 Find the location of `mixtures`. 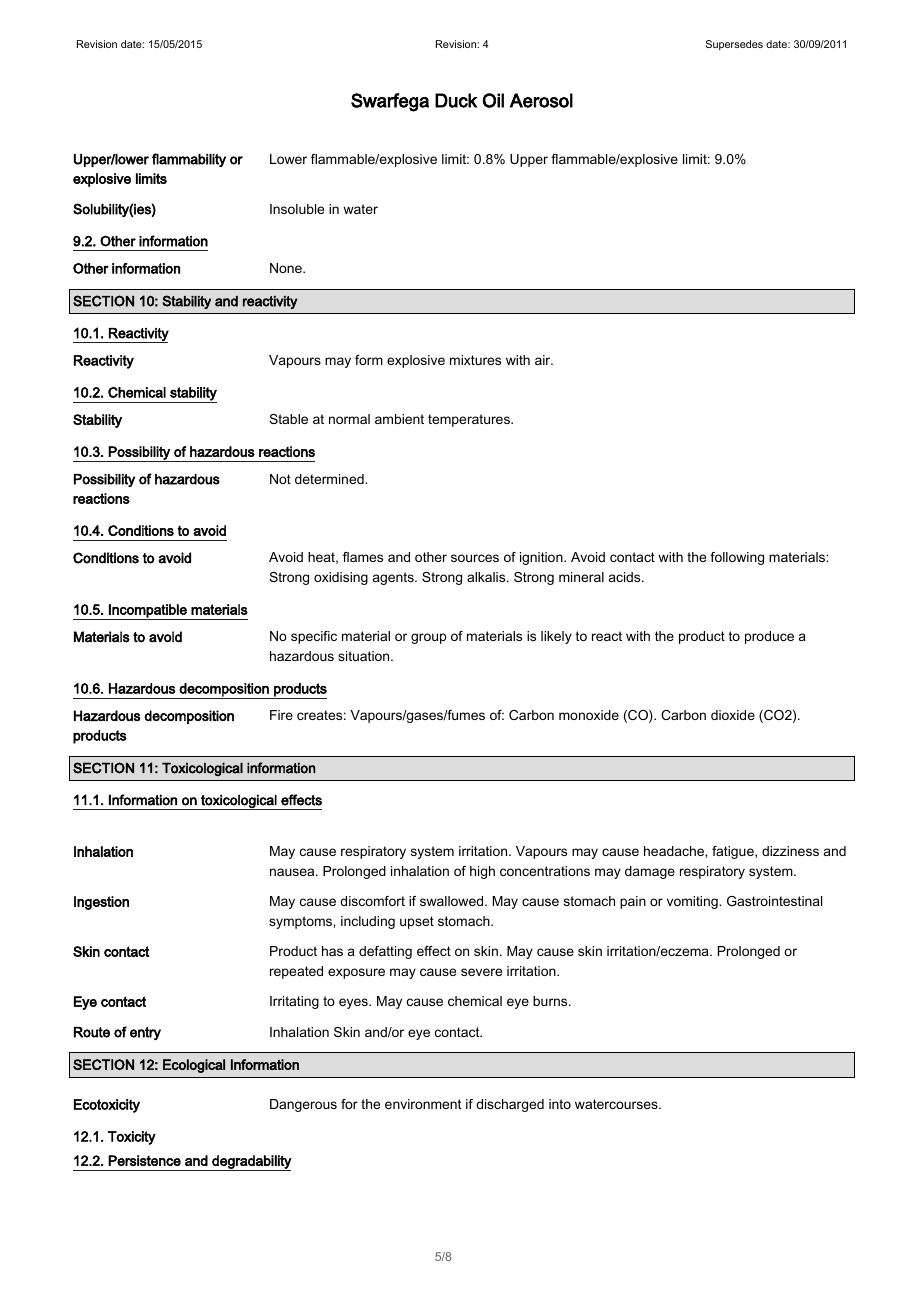

mixtures is located at coordinates (475, 360).
